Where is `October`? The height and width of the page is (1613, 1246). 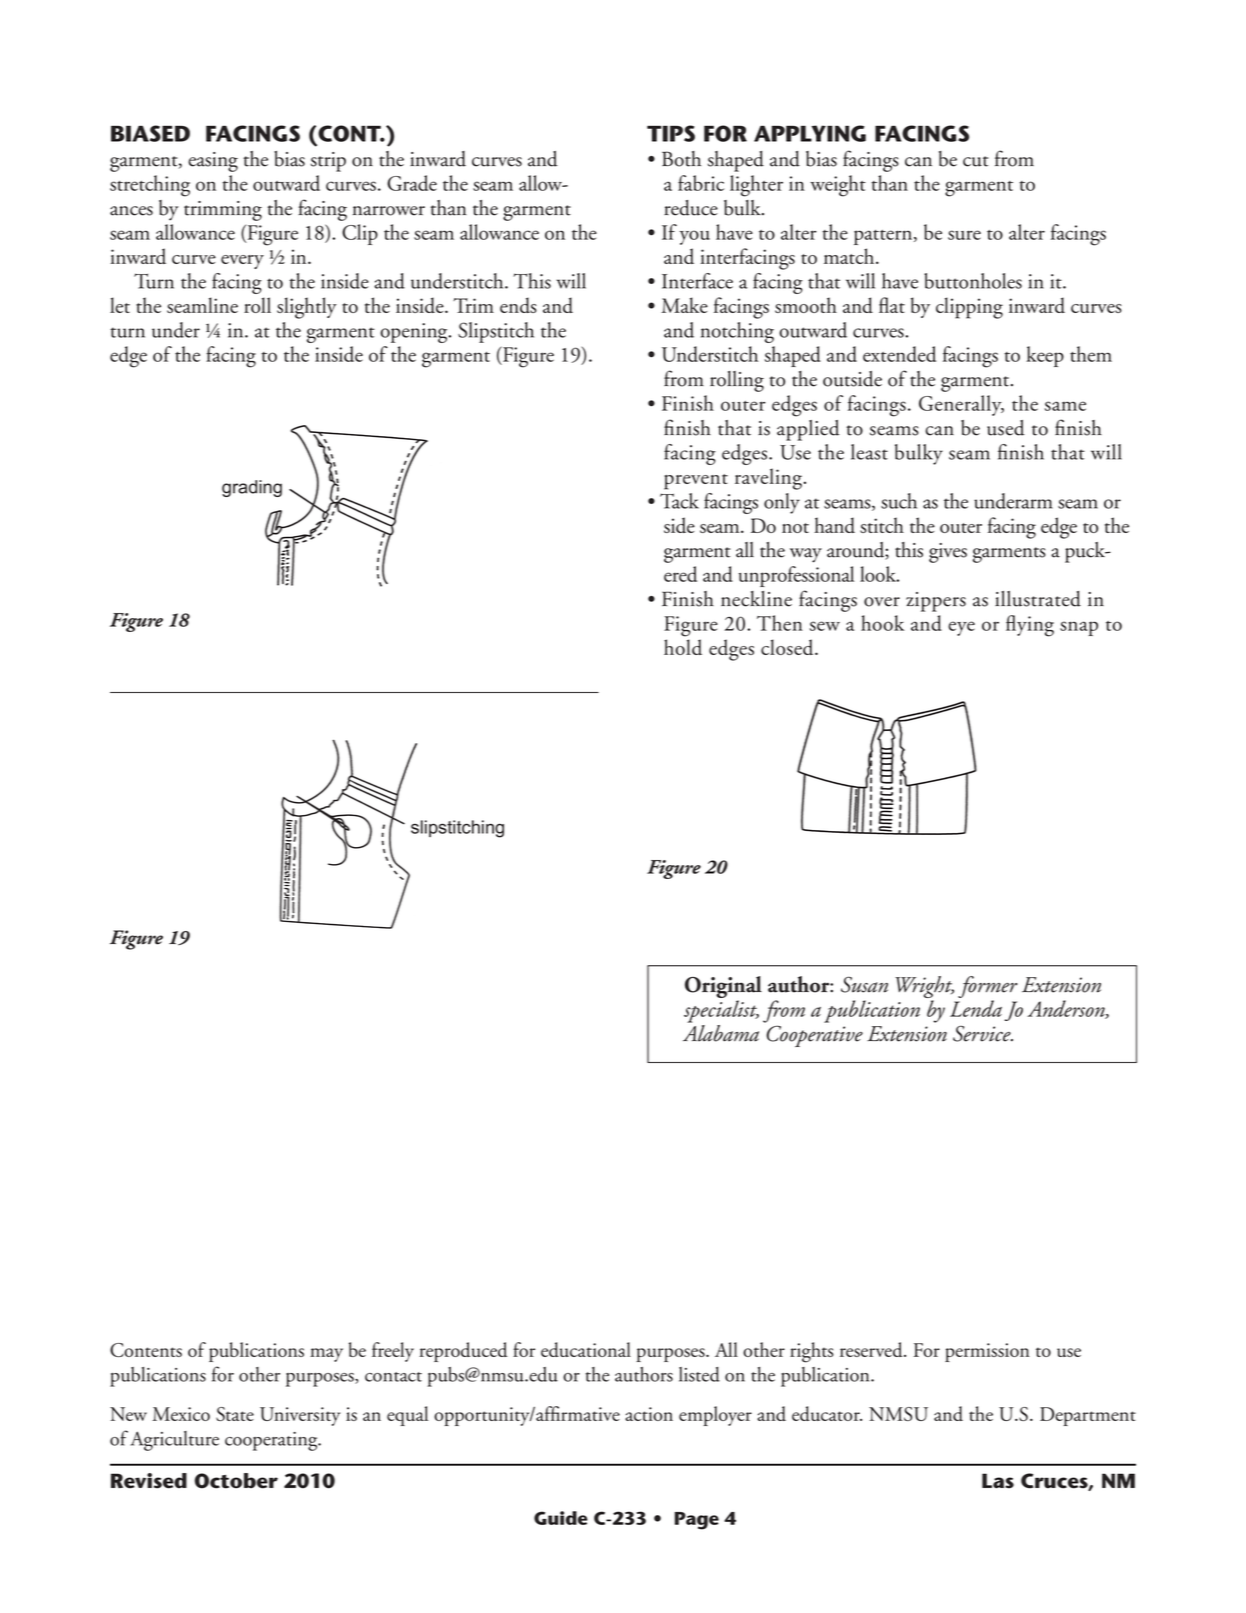 October is located at coordinates (236, 1481).
